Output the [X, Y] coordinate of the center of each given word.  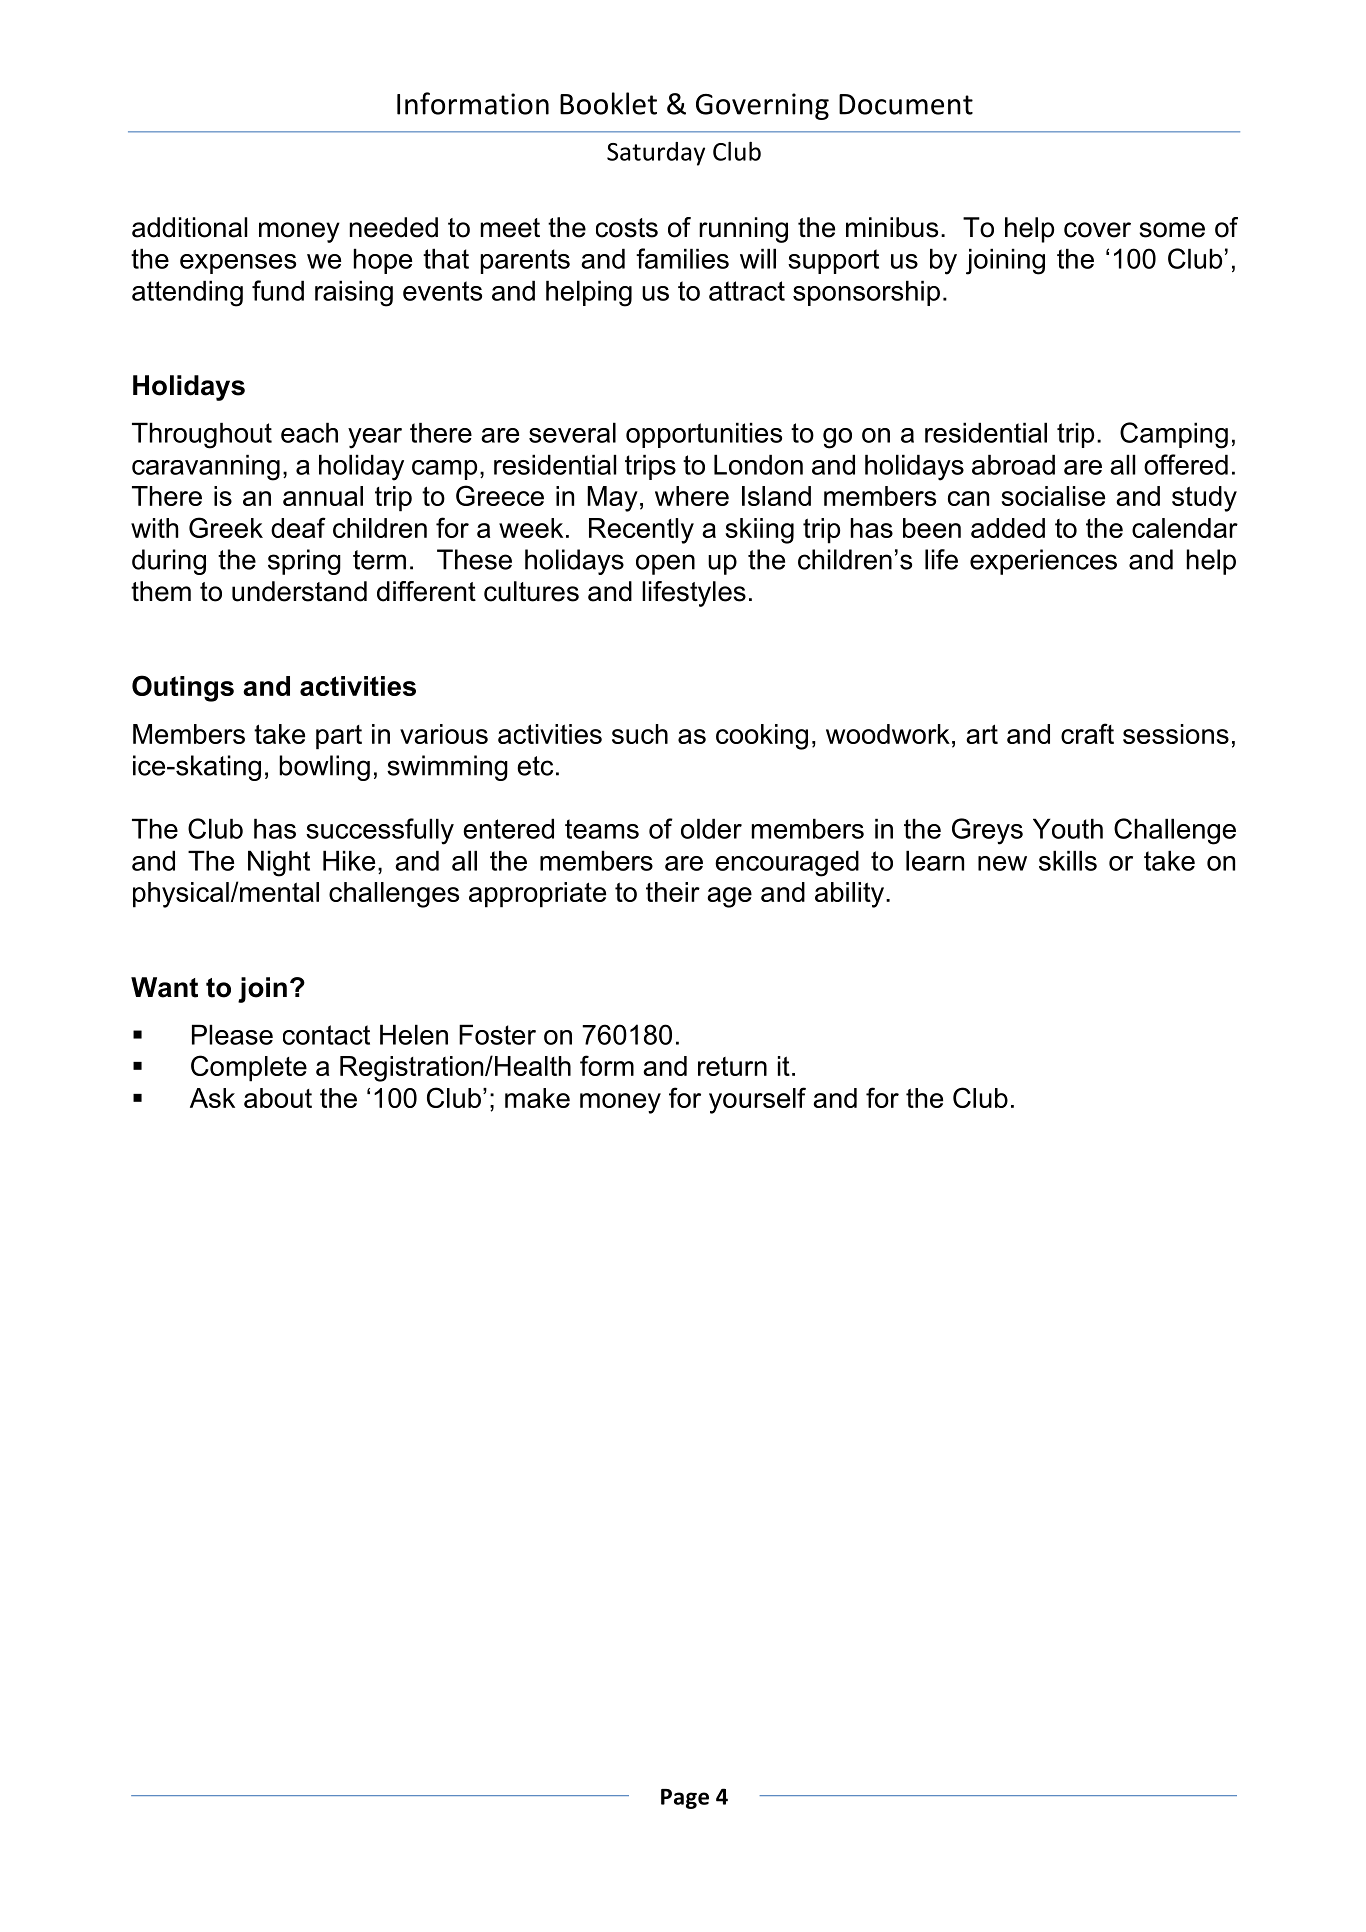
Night [279, 863]
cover [1097, 230]
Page [685, 1799]
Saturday [656, 154]
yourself [757, 1100]
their [673, 892]
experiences [1043, 562]
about [278, 1098]
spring [304, 562]
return [732, 1066]
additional [189, 227]
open [665, 564]
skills [1068, 860]
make [537, 1098]
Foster [497, 1034]
